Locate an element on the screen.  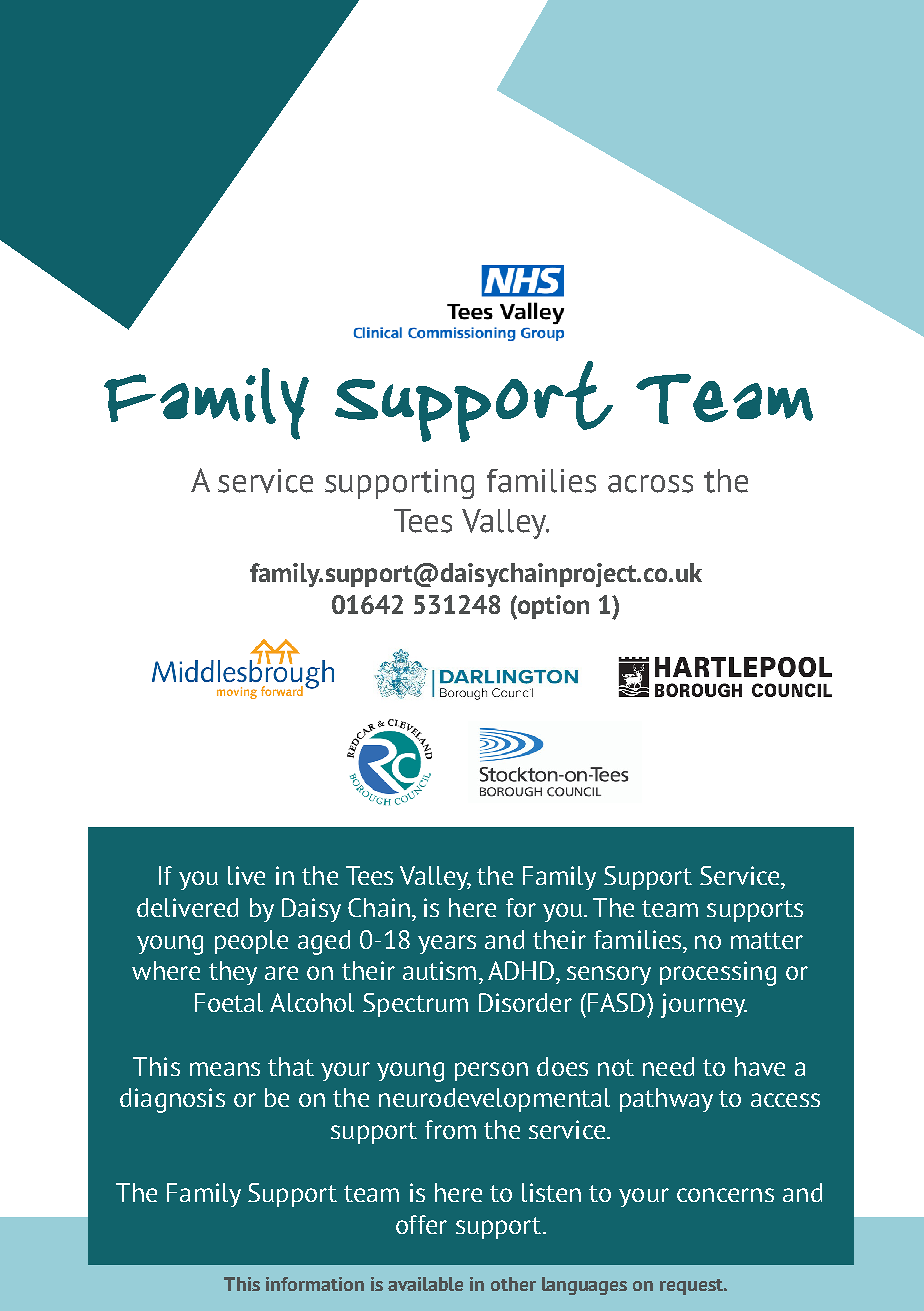
information is located at coordinates (315, 1284).
